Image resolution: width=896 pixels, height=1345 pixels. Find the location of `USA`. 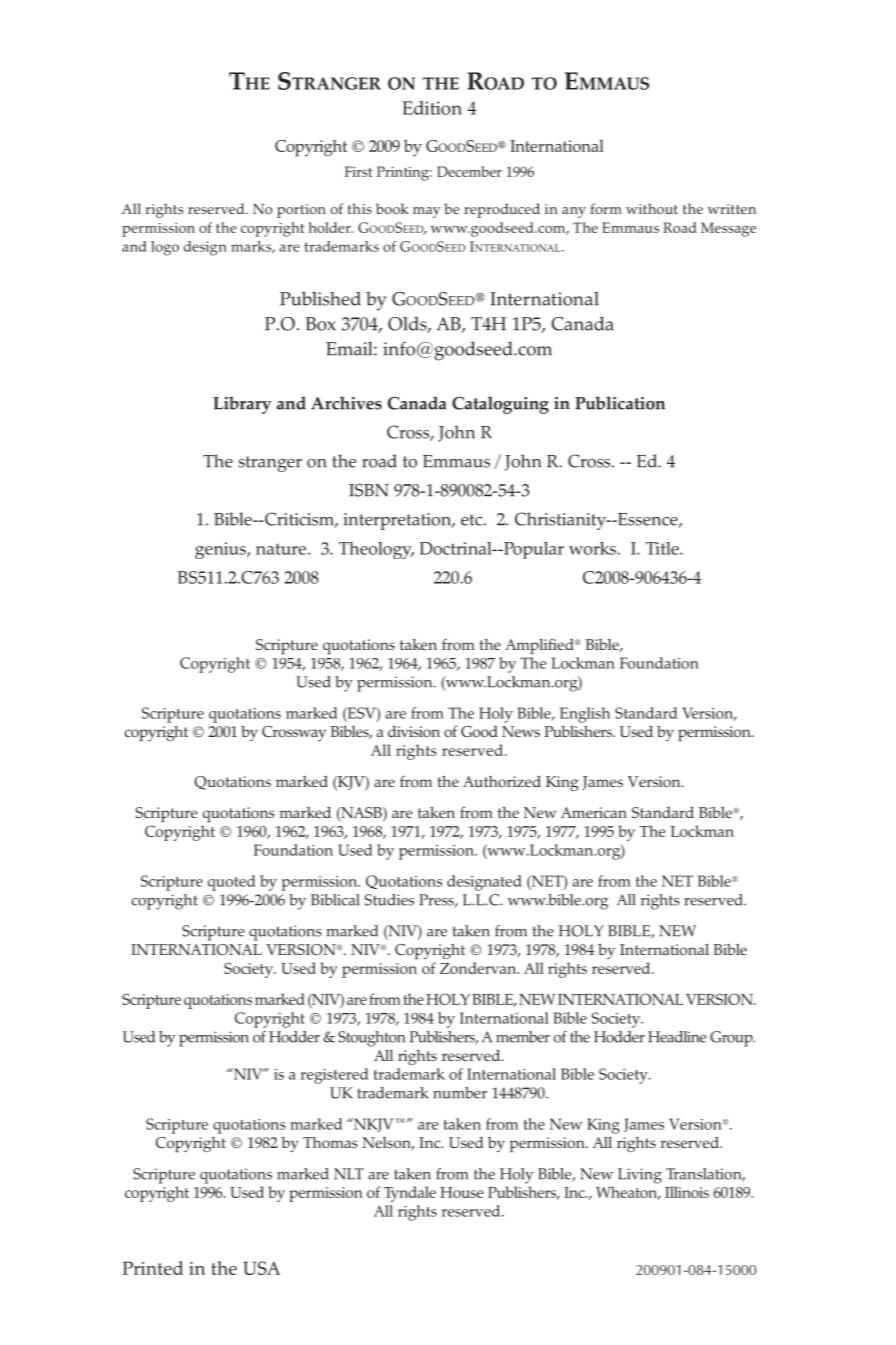

USA is located at coordinates (261, 1268).
